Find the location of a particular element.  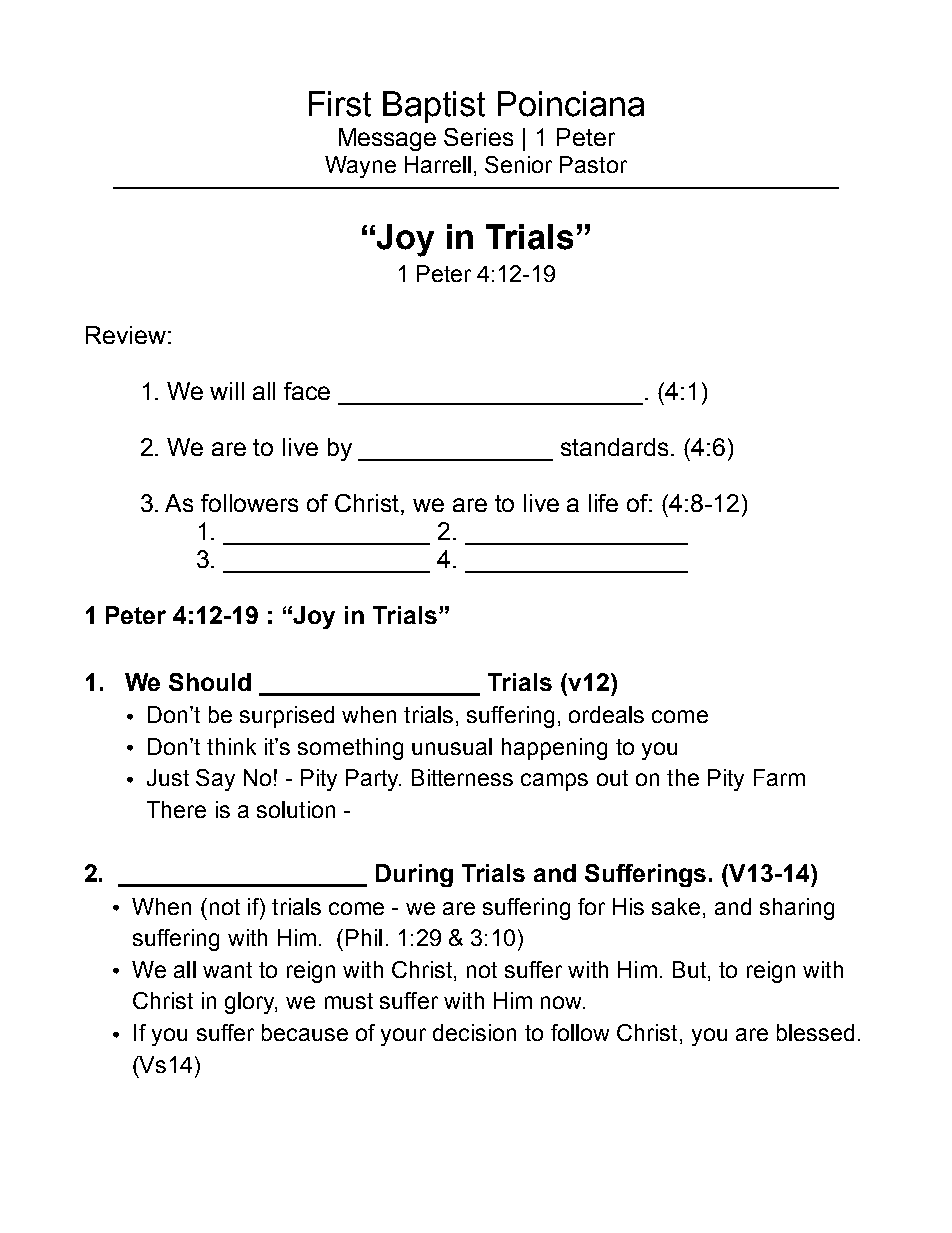

Pastor is located at coordinates (593, 164).
